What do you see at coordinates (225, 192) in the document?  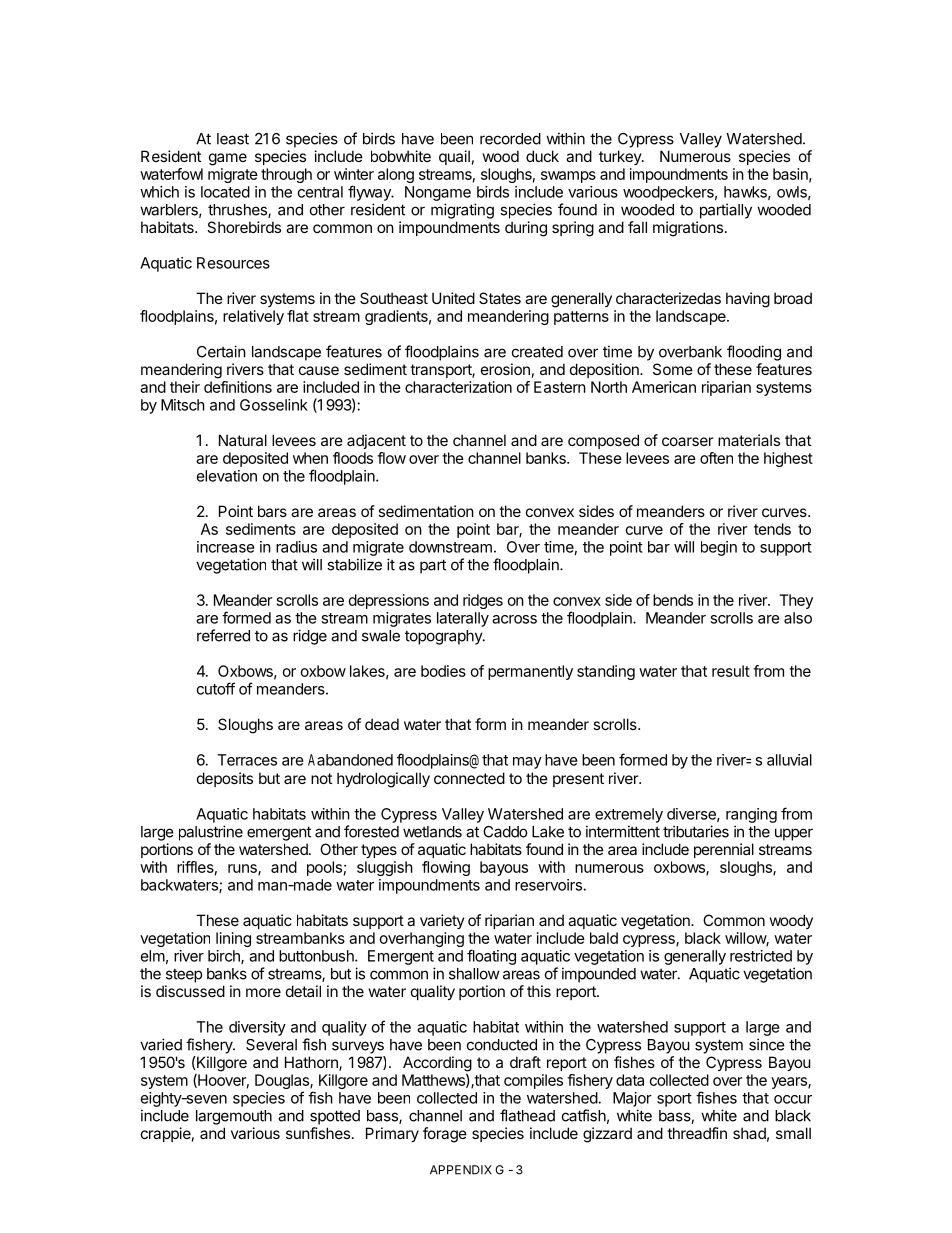 I see `located` at bounding box center [225, 192].
